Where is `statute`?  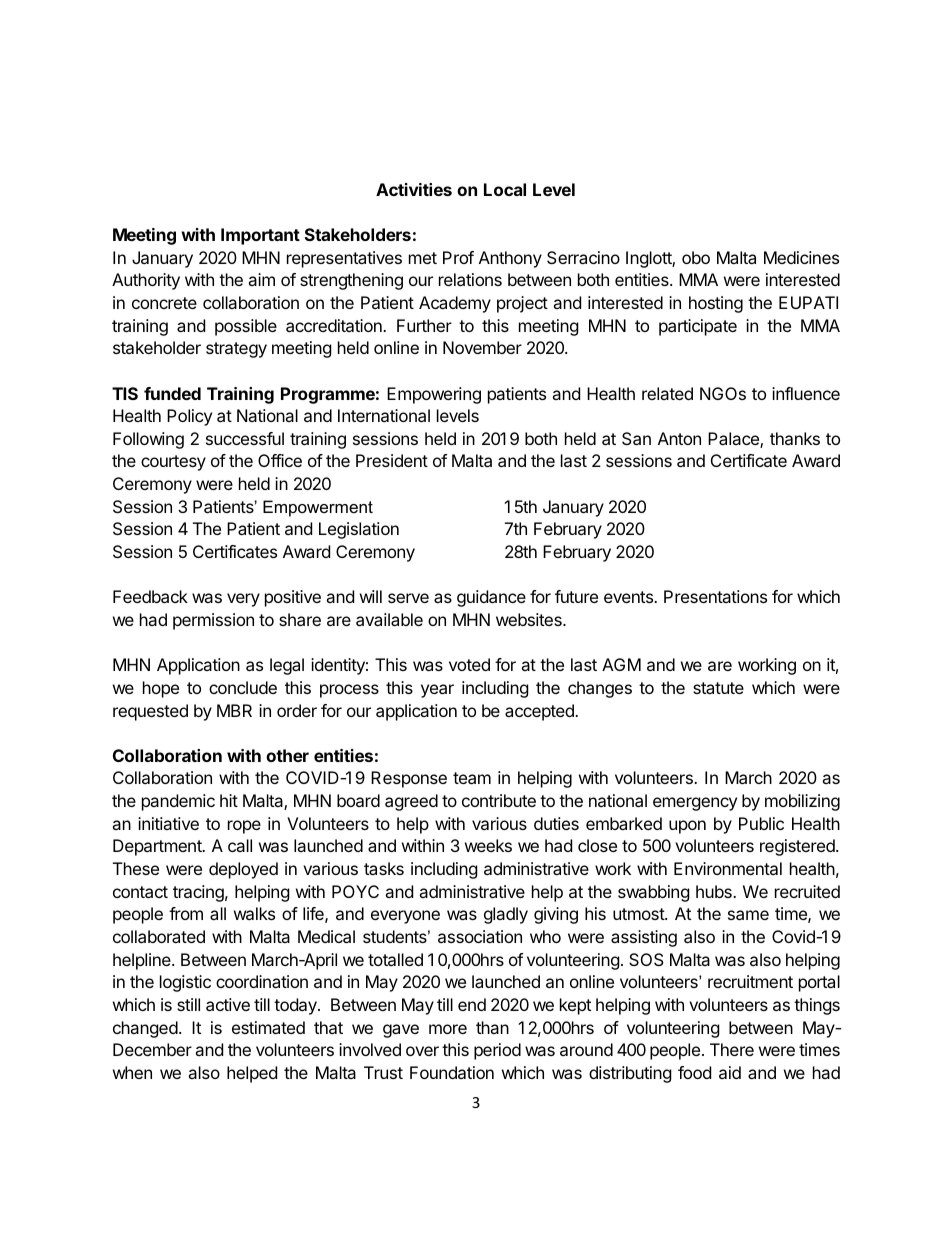
statute is located at coordinates (718, 688).
